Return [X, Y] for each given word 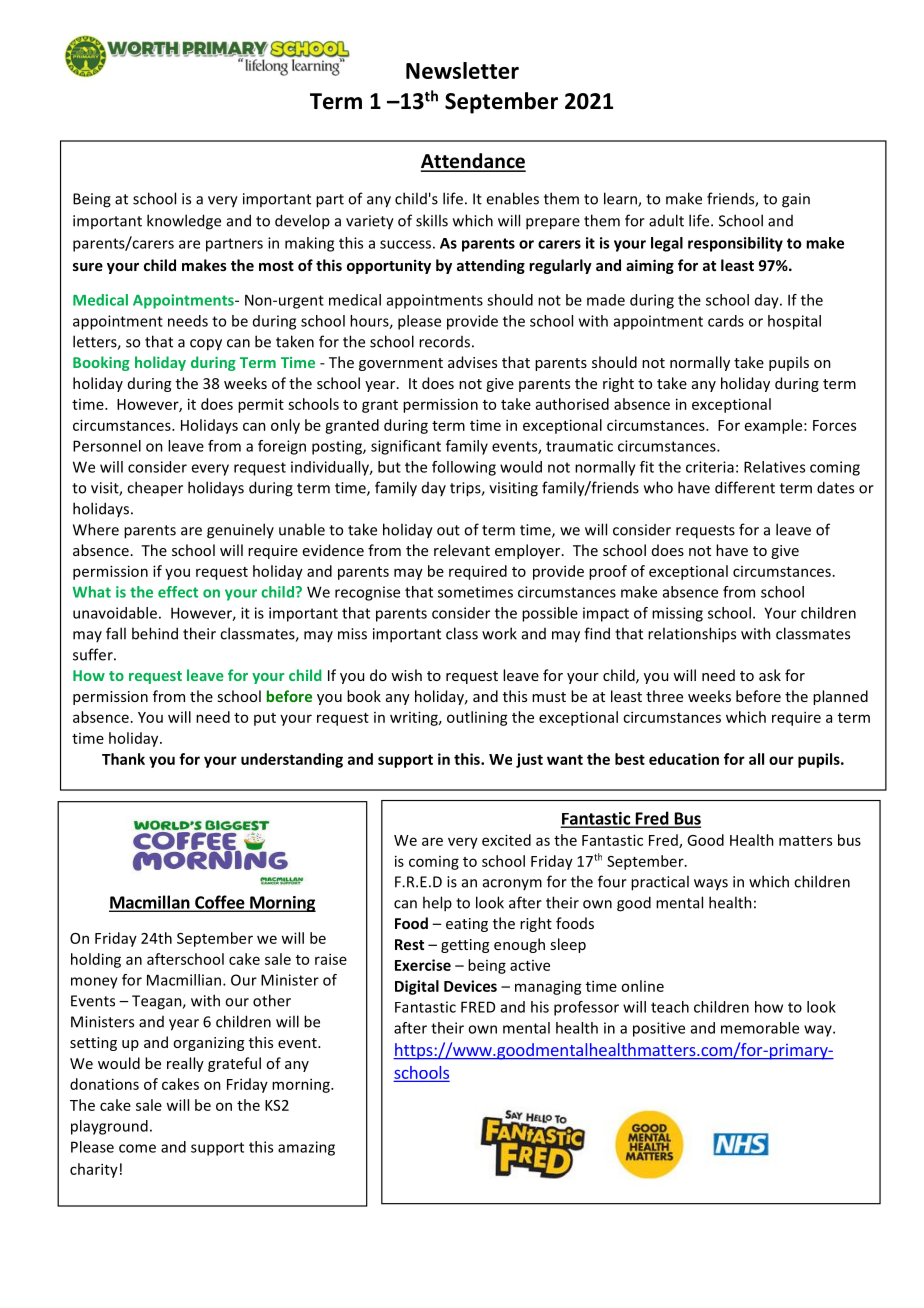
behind [155, 633]
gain [796, 200]
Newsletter [462, 70]
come [137, 1148]
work [499, 633]
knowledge [184, 222]
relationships [692, 635]
